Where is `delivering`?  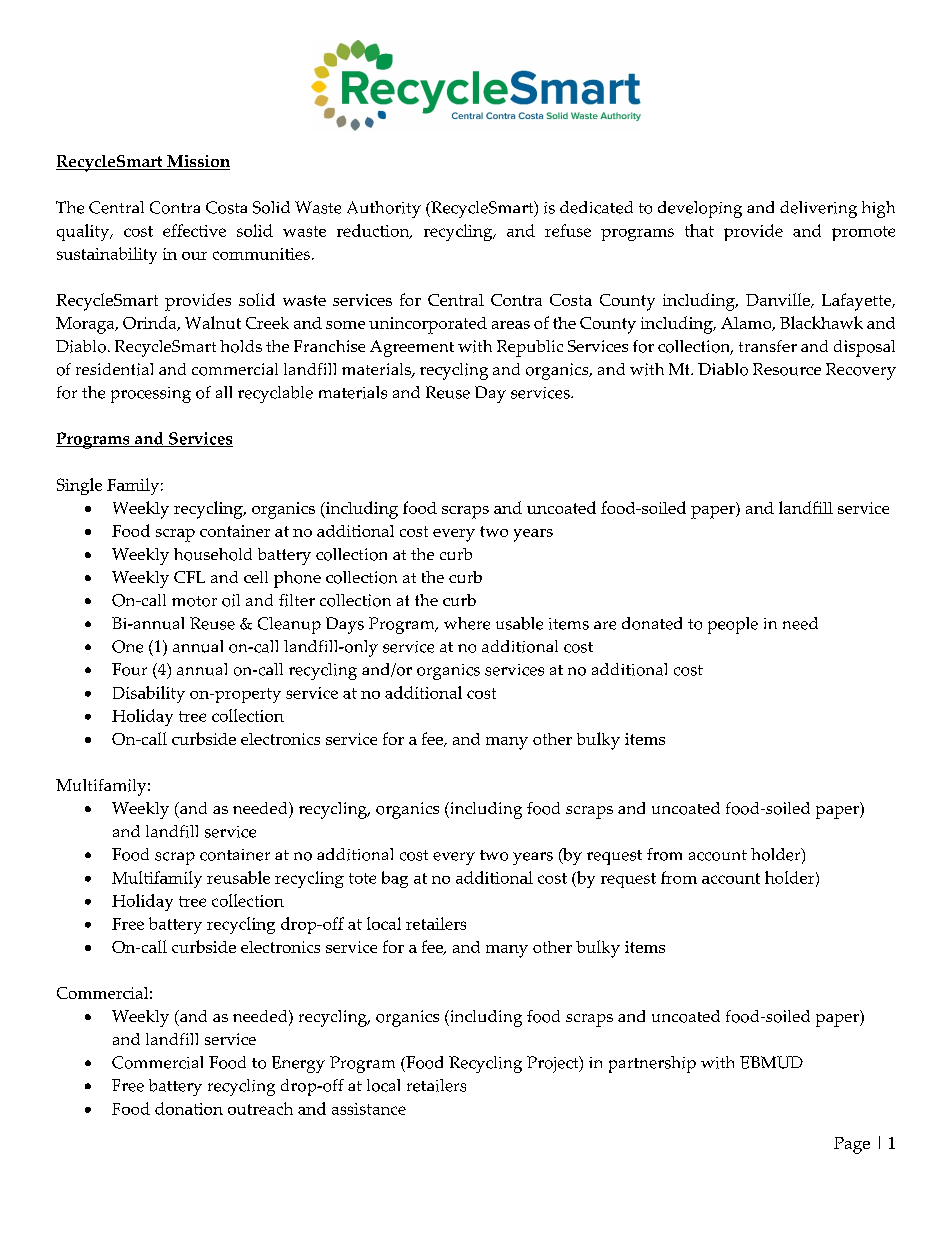 delivering is located at coordinates (818, 209).
